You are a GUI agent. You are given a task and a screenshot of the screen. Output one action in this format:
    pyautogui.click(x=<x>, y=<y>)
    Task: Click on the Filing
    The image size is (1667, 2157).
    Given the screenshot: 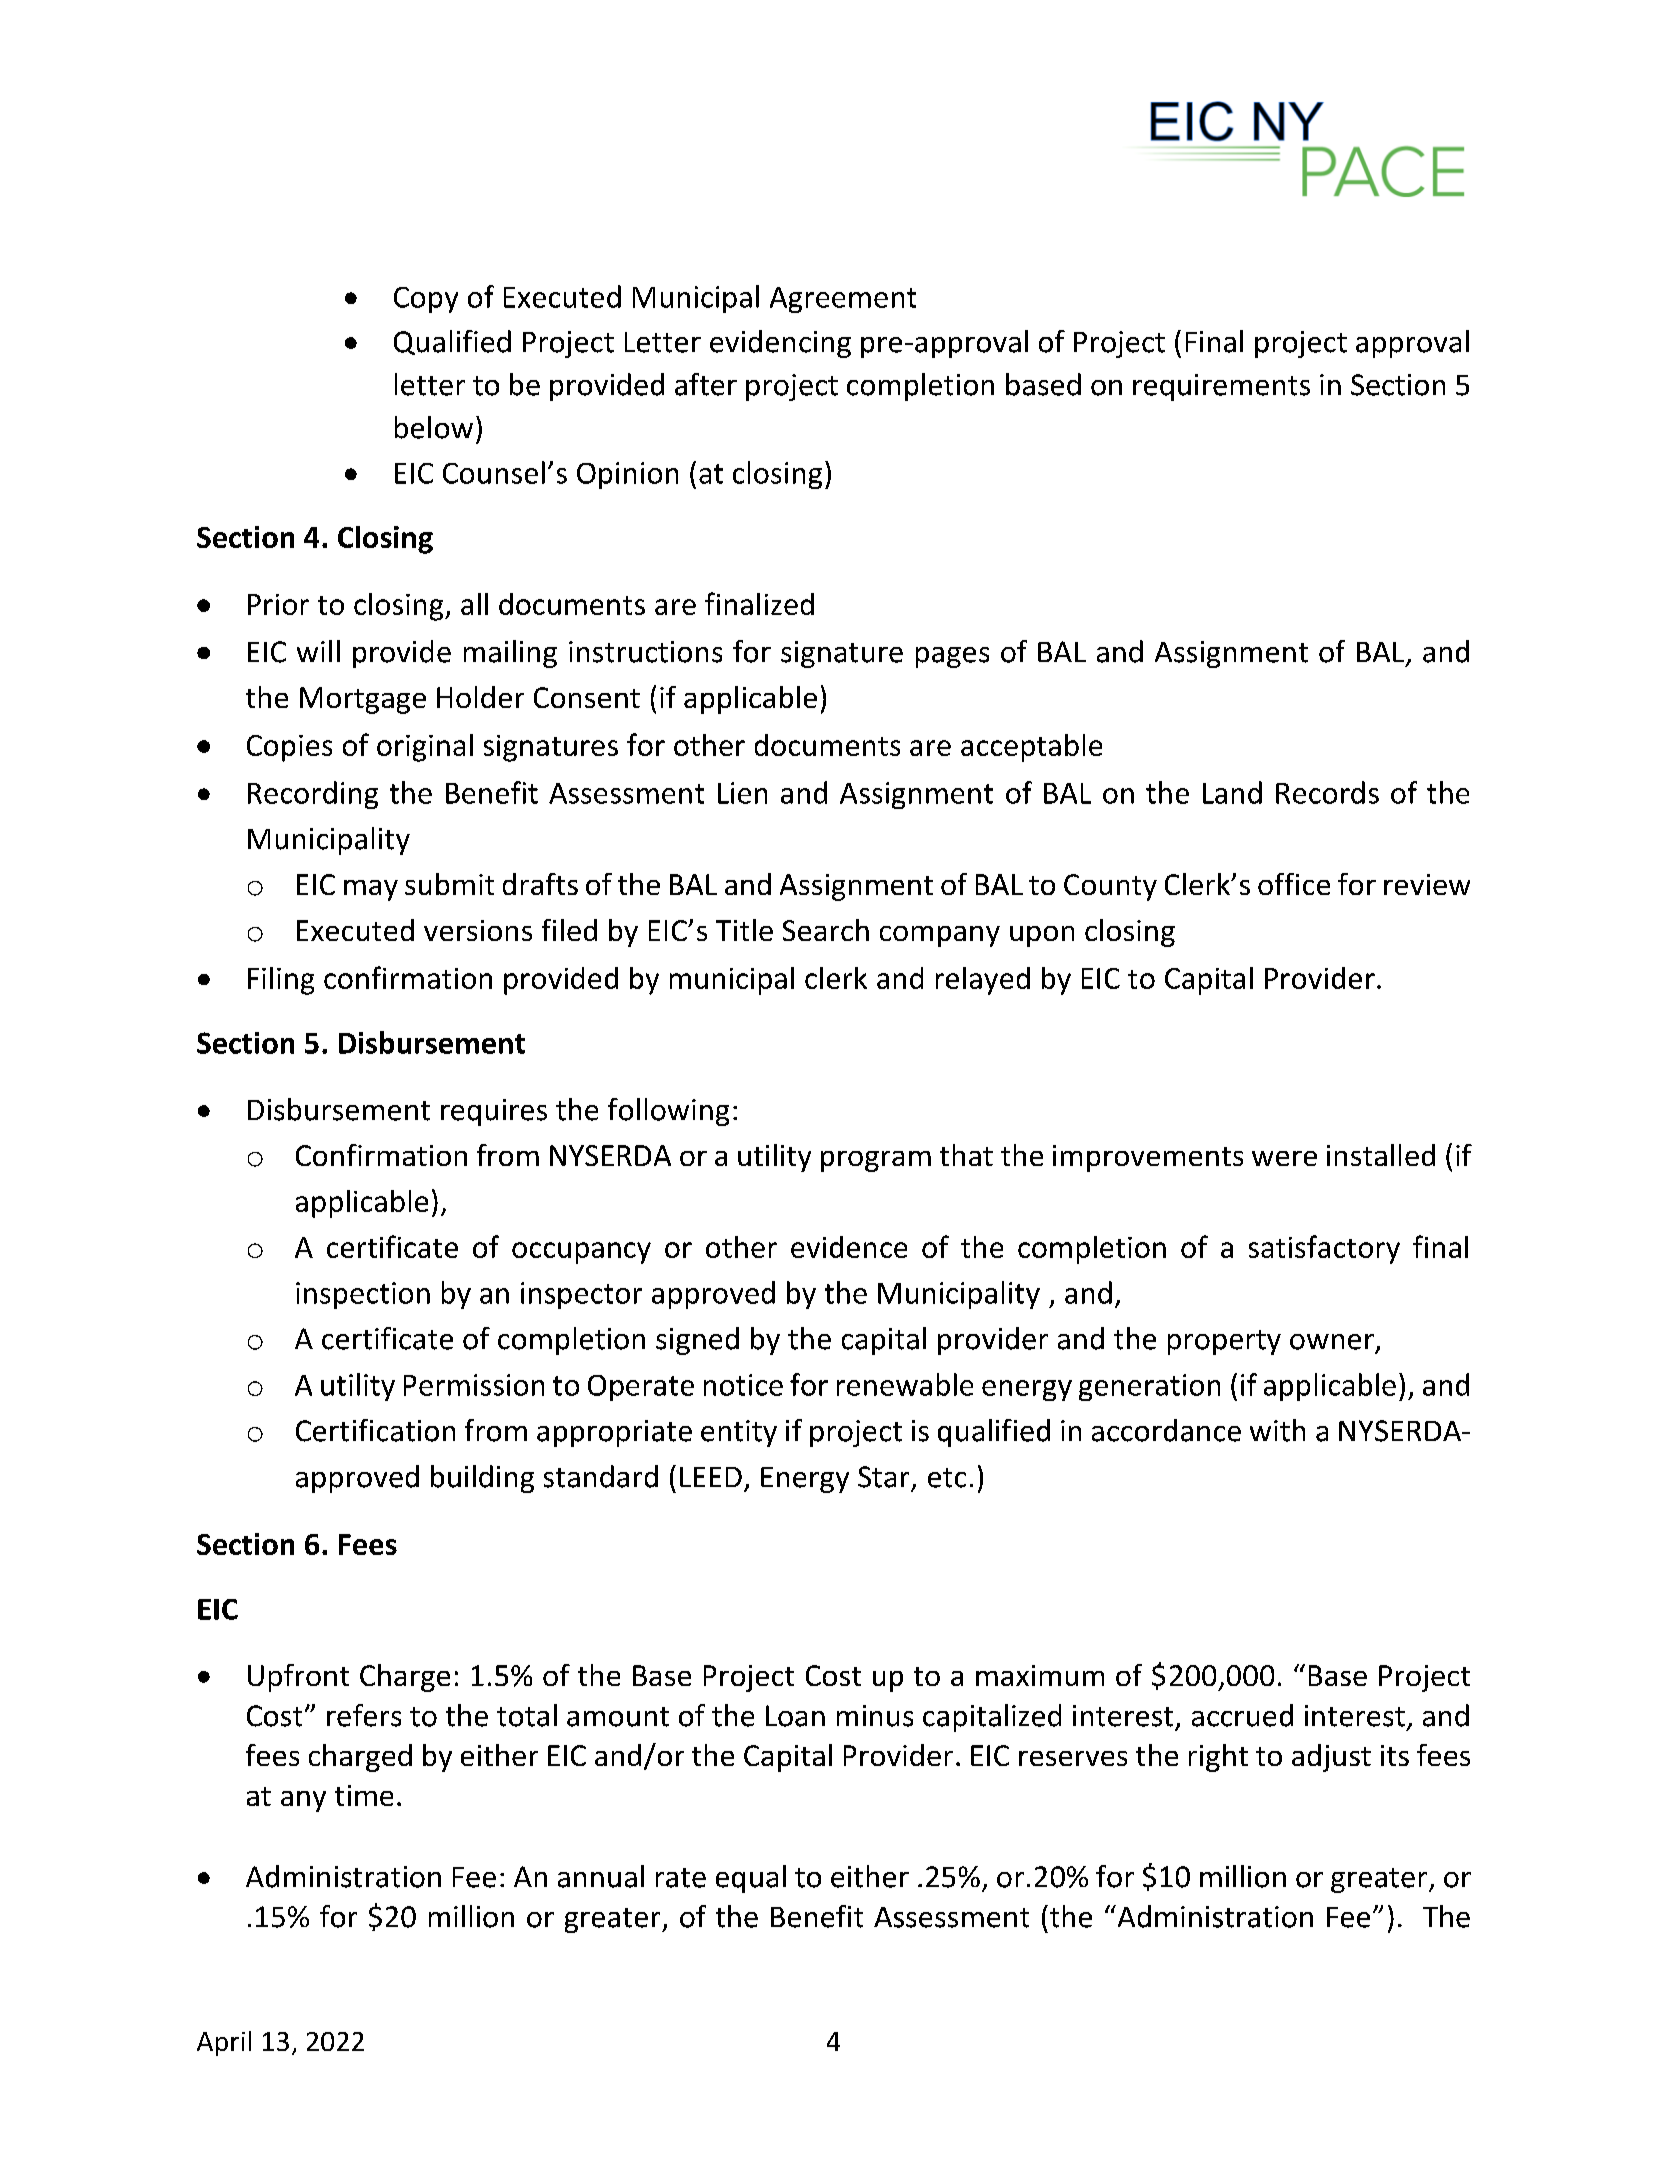 What is the action you would take?
    pyautogui.click(x=281, y=981)
